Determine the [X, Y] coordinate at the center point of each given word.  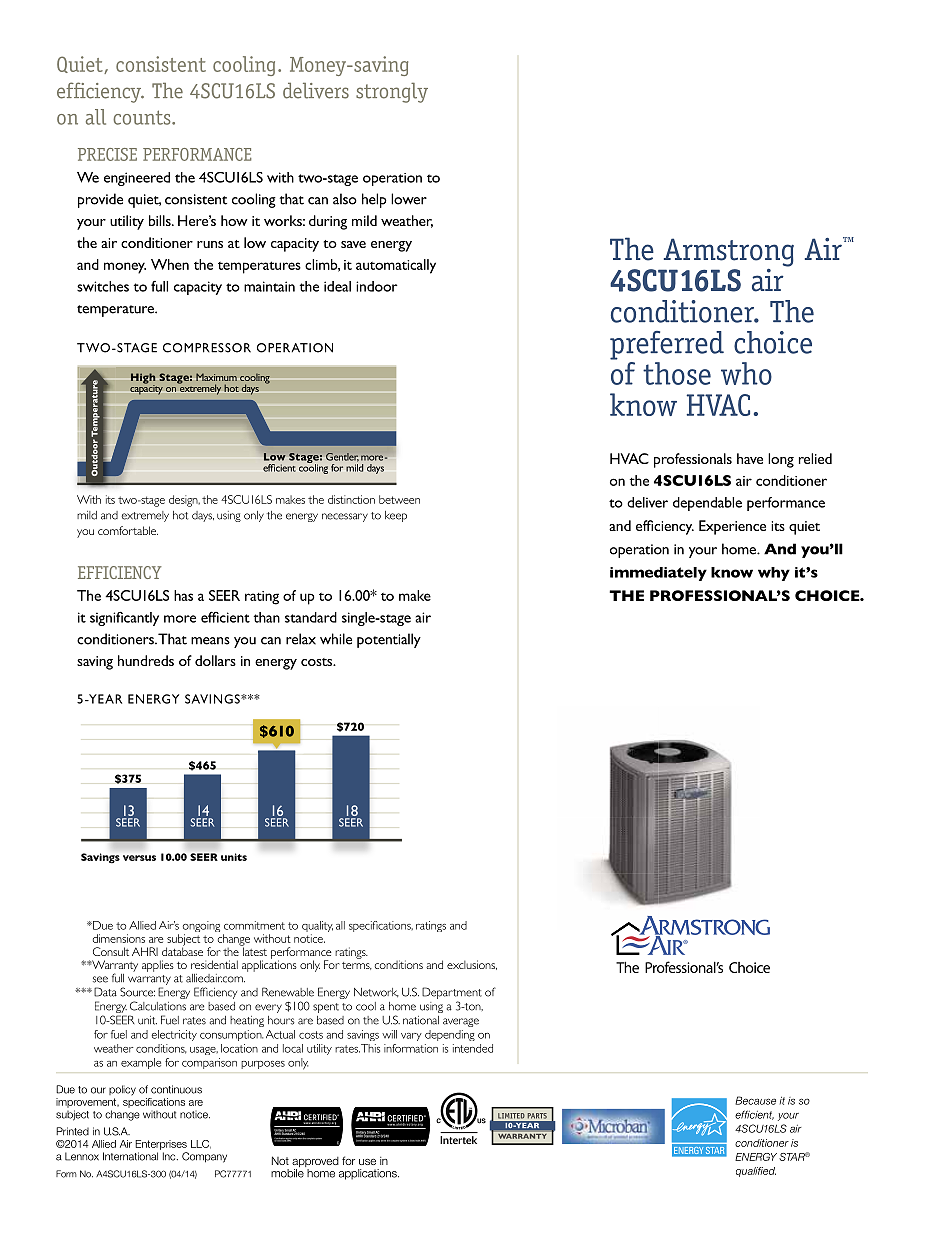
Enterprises [161, 1145]
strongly [392, 93]
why [774, 574]
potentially [389, 640]
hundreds [146, 660]
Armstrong [729, 252]
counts [143, 117]
